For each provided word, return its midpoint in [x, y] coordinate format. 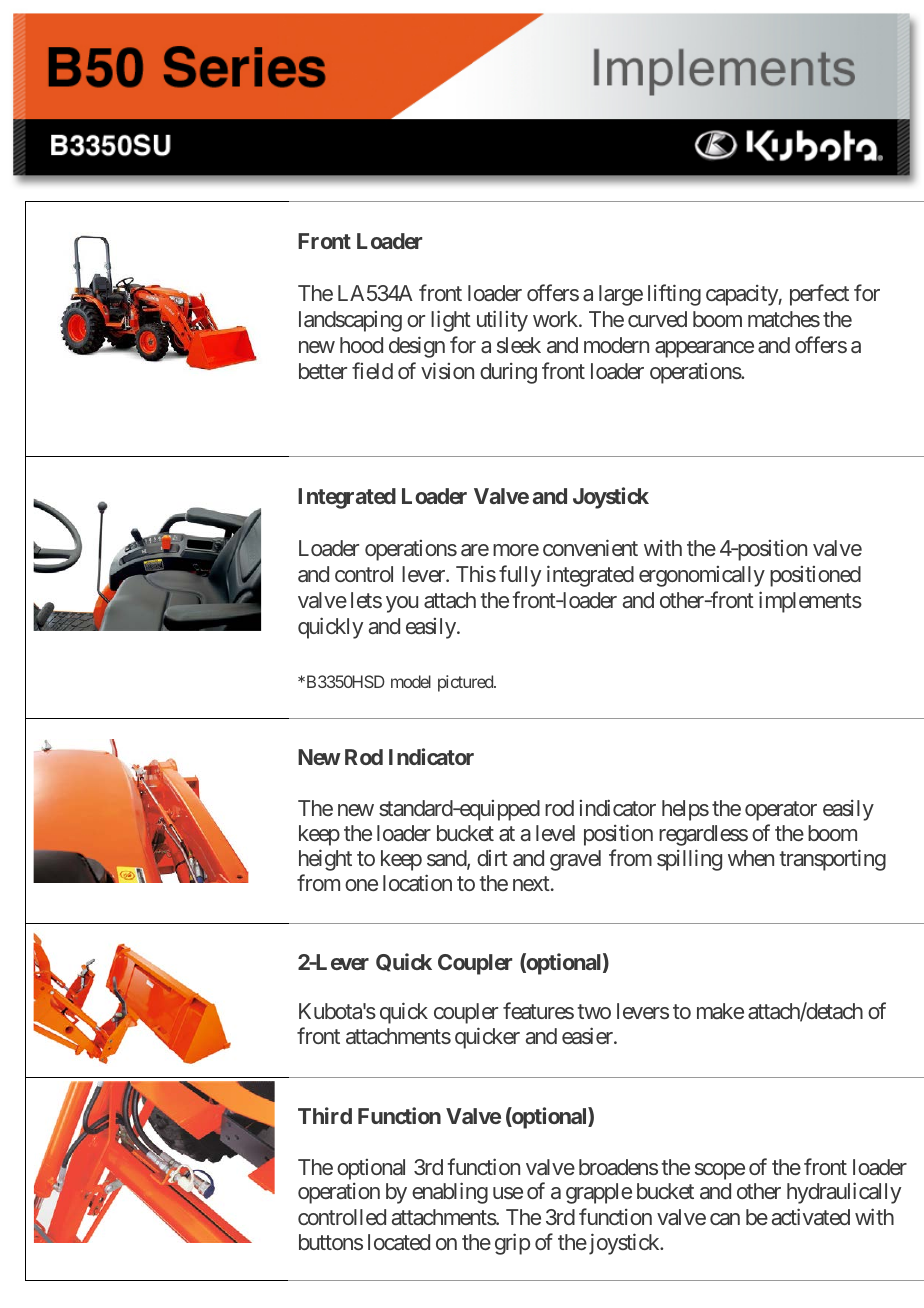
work [556, 319]
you [402, 604]
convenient [590, 547]
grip [512, 1244]
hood [361, 345]
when [751, 858]
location [417, 882]
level [555, 833]
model [411, 681]
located [399, 1242]
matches [784, 319]
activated [811, 1216]
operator [781, 811]
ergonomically [702, 576]
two [594, 1012]
